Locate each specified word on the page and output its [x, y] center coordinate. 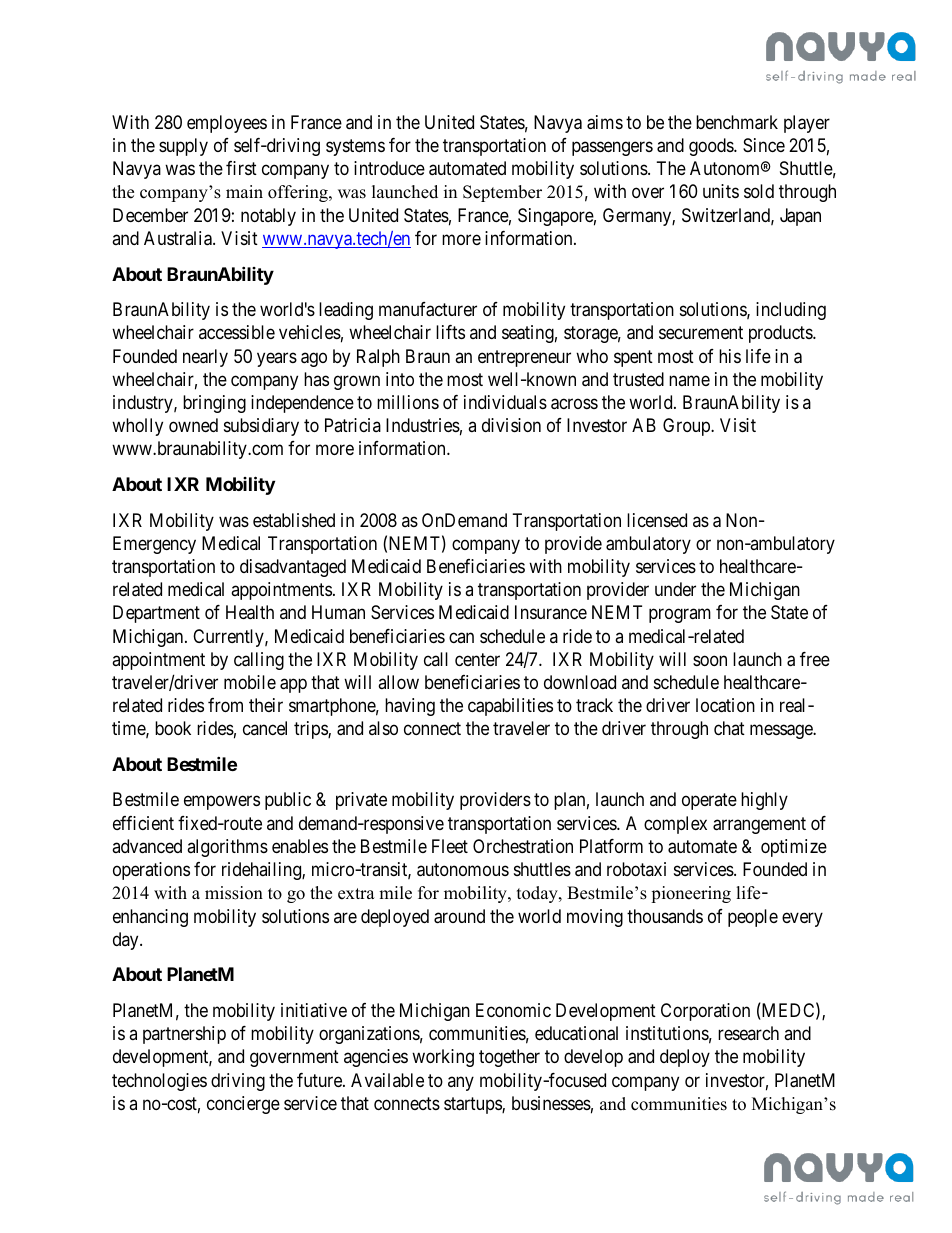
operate [709, 802]
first [241, 168]
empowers [222, 803]
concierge [243, 1105]
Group [687, 427]
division [511, 425]
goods [712, 147]
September [502, 193]
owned [193, 425]
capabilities [510, 707]
